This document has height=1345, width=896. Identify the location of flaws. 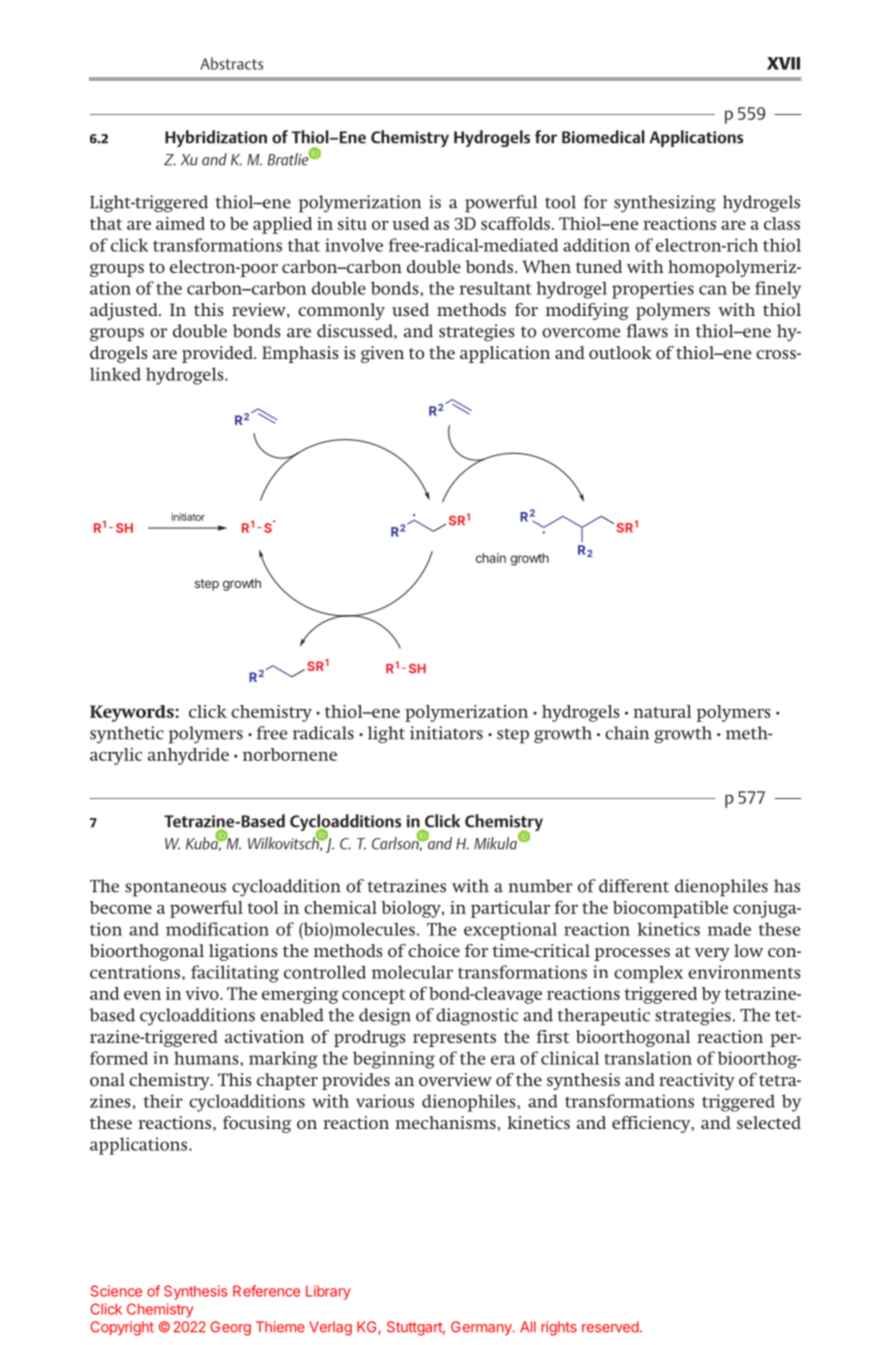
(647, 331).
